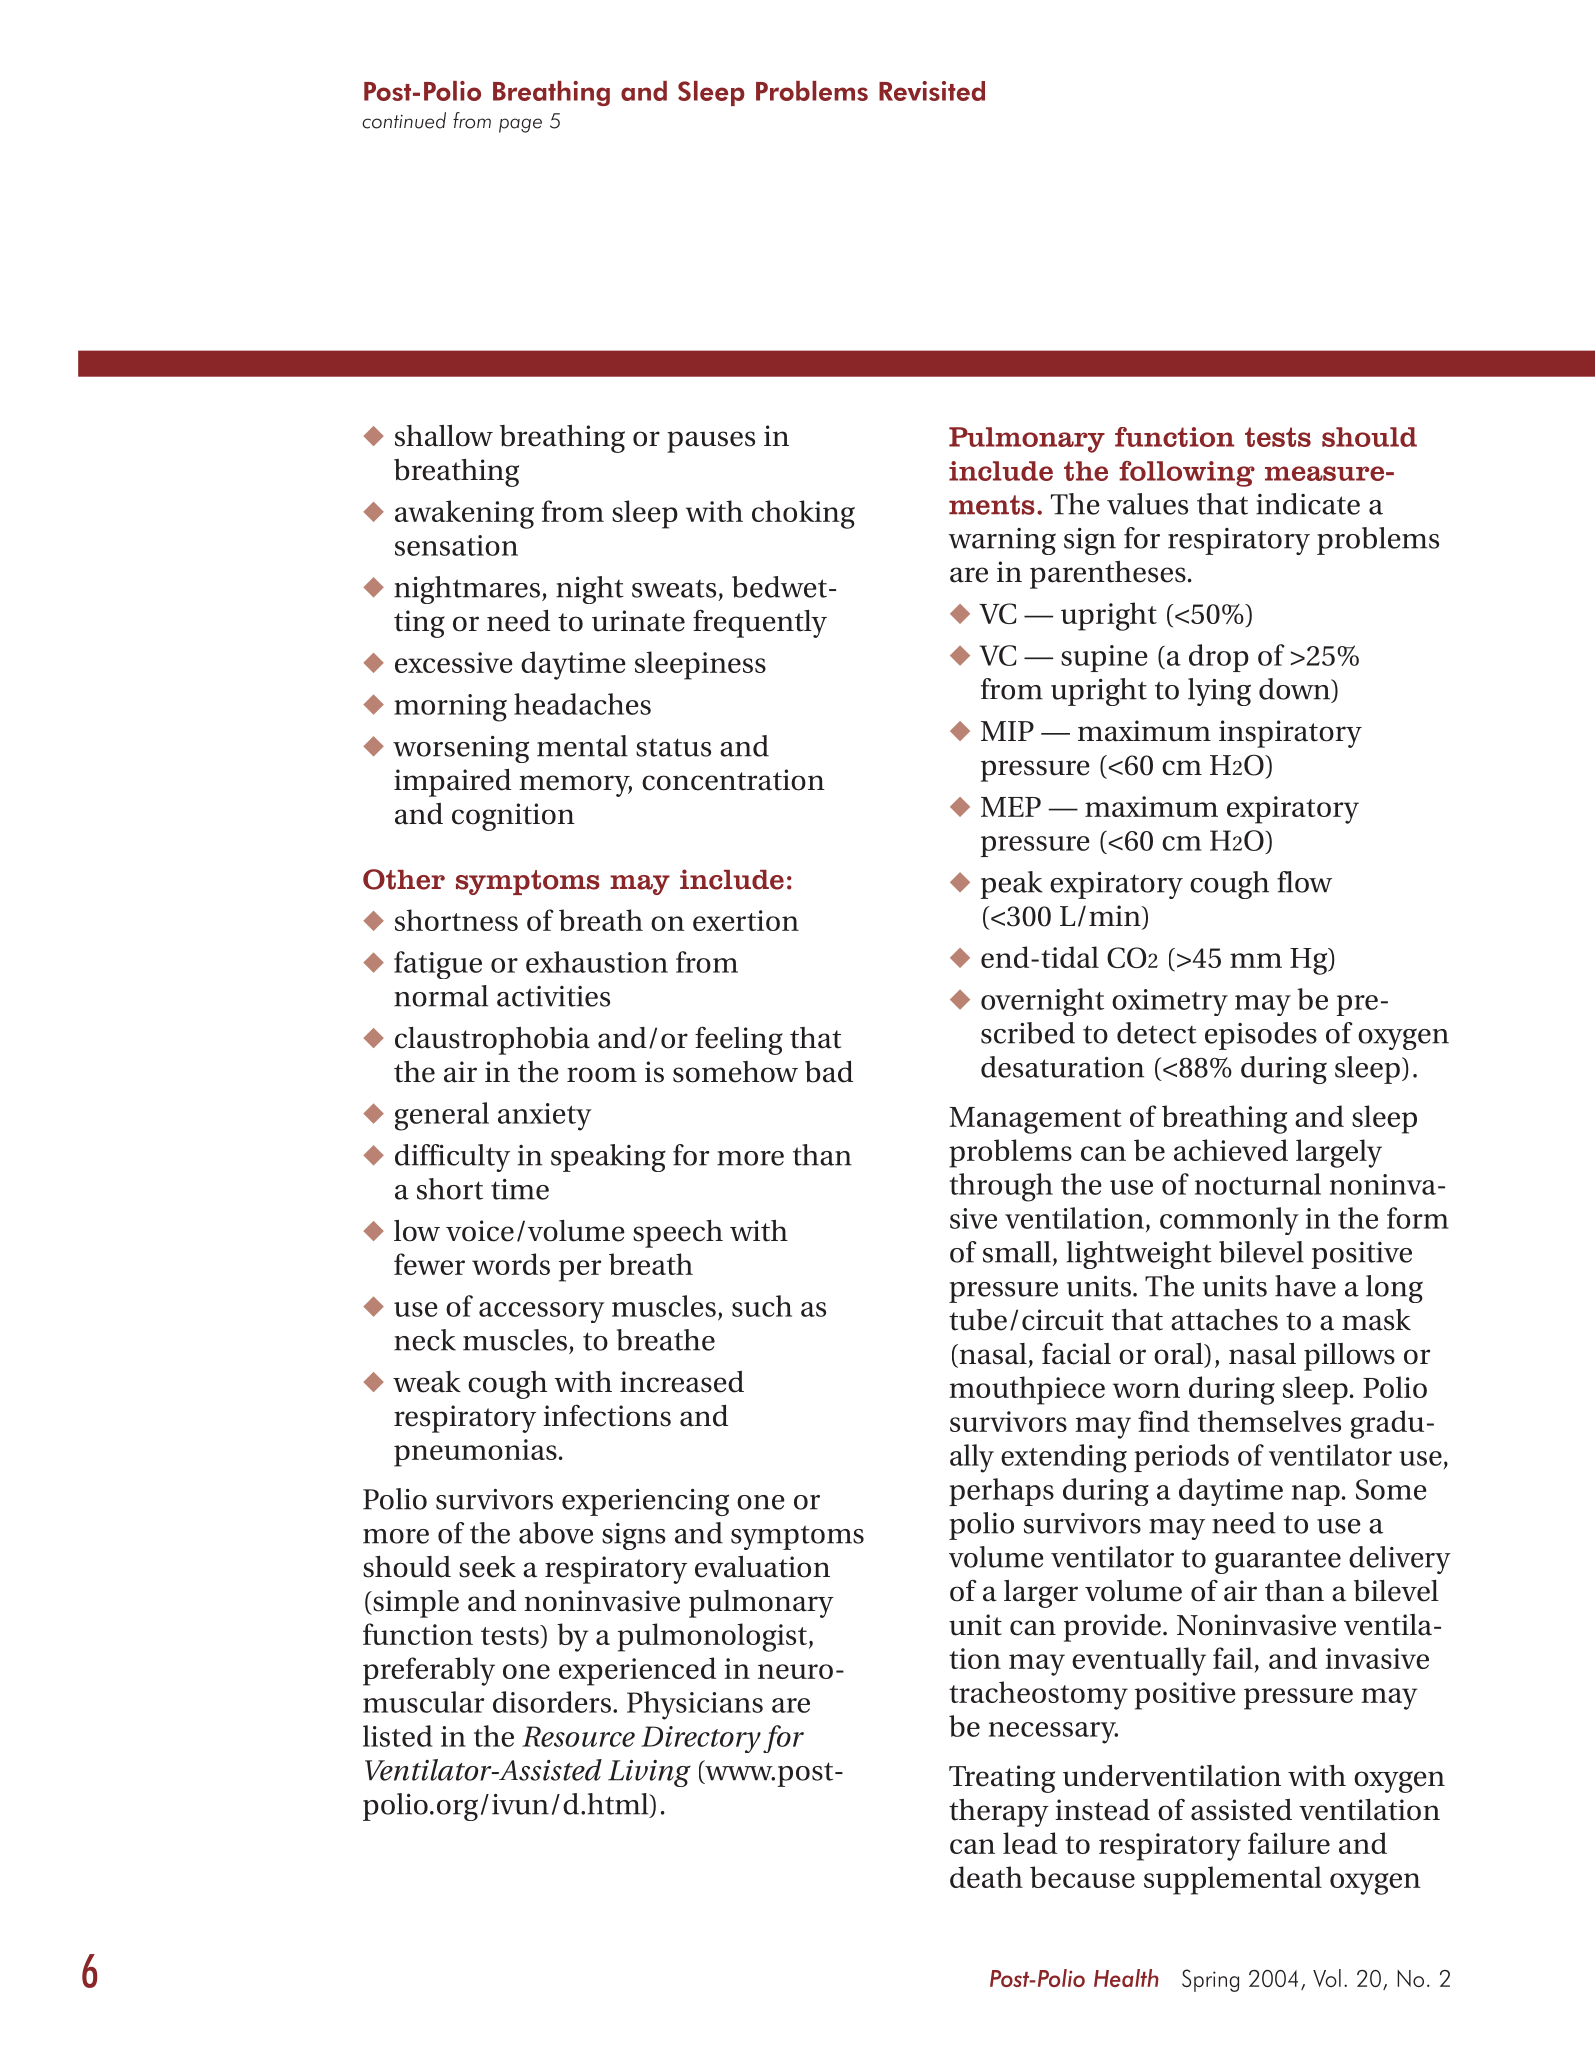 This screenshot has height=2064, width=1595. Describe the element at coordinates (1290, 734) in the screenshot. I see `inspiratory` at that location.
